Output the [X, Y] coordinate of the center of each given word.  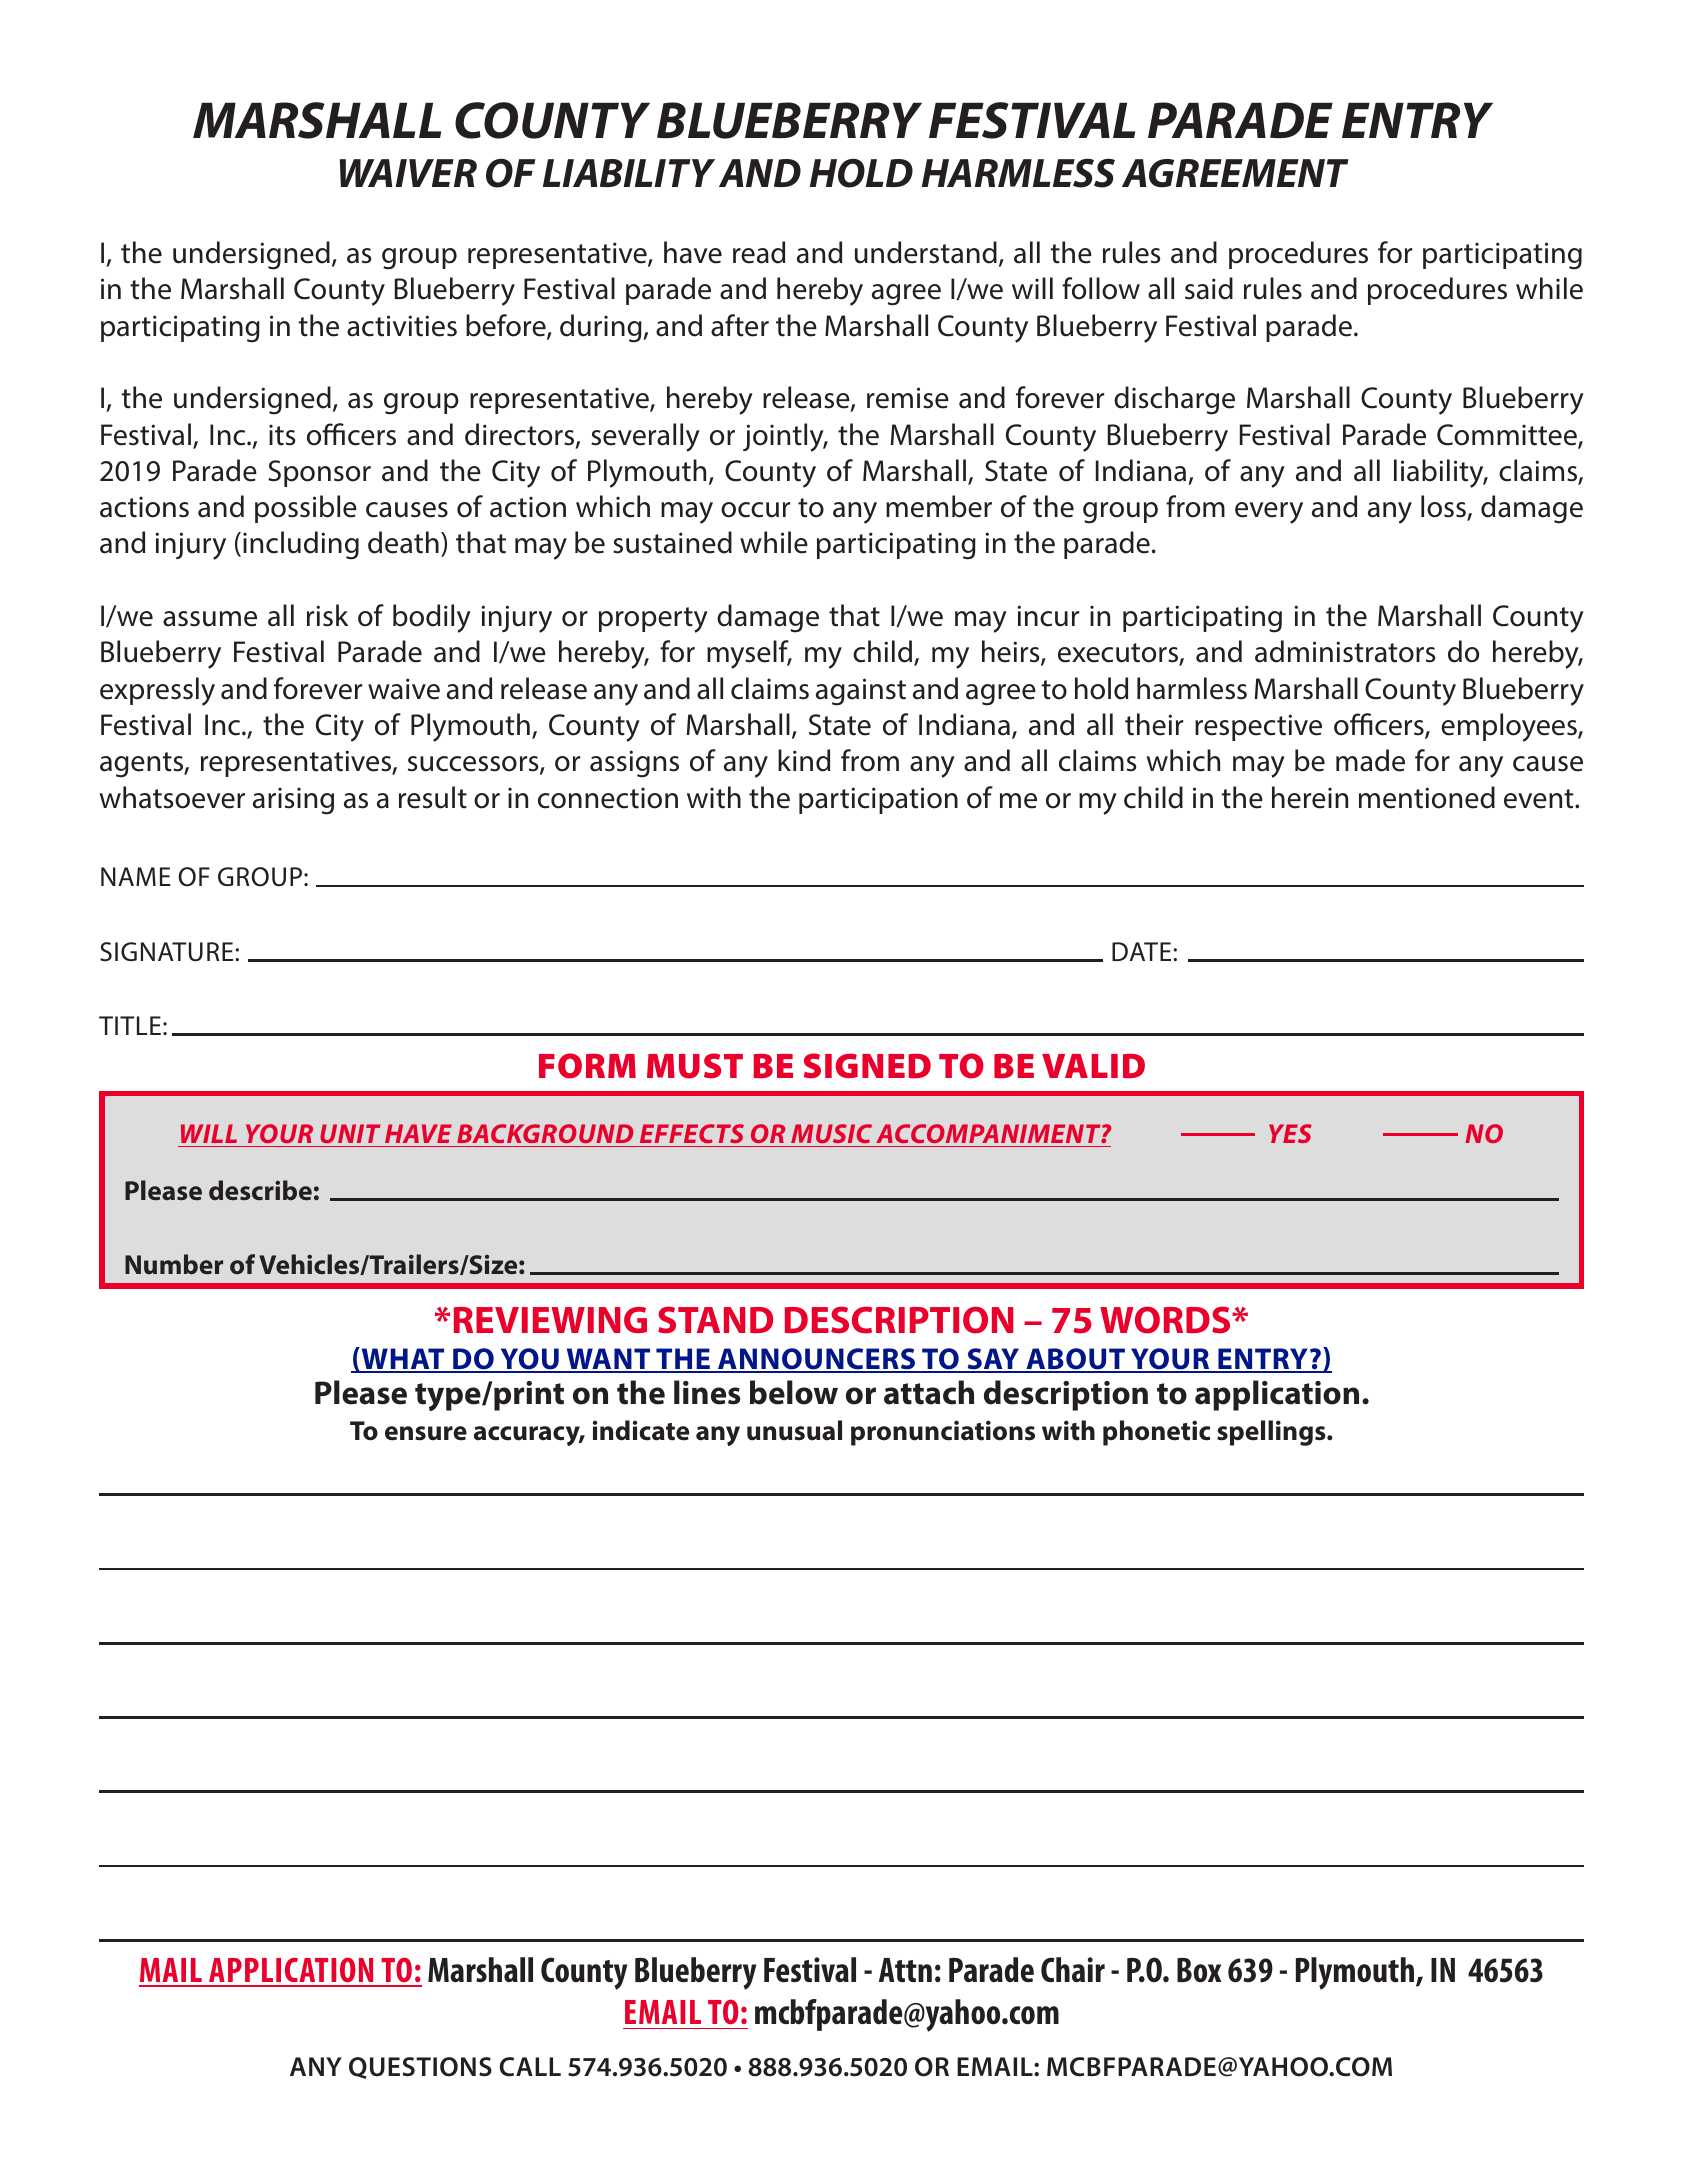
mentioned [1427, 797]
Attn [905, 1970]
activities [402, 326]
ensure [426, 1433]
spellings [1272, 1433]
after [740, 325]
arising [293, 801]
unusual [794, 1430]
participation [878, 800]
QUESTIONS [420, 2068]
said [1209, 288]
